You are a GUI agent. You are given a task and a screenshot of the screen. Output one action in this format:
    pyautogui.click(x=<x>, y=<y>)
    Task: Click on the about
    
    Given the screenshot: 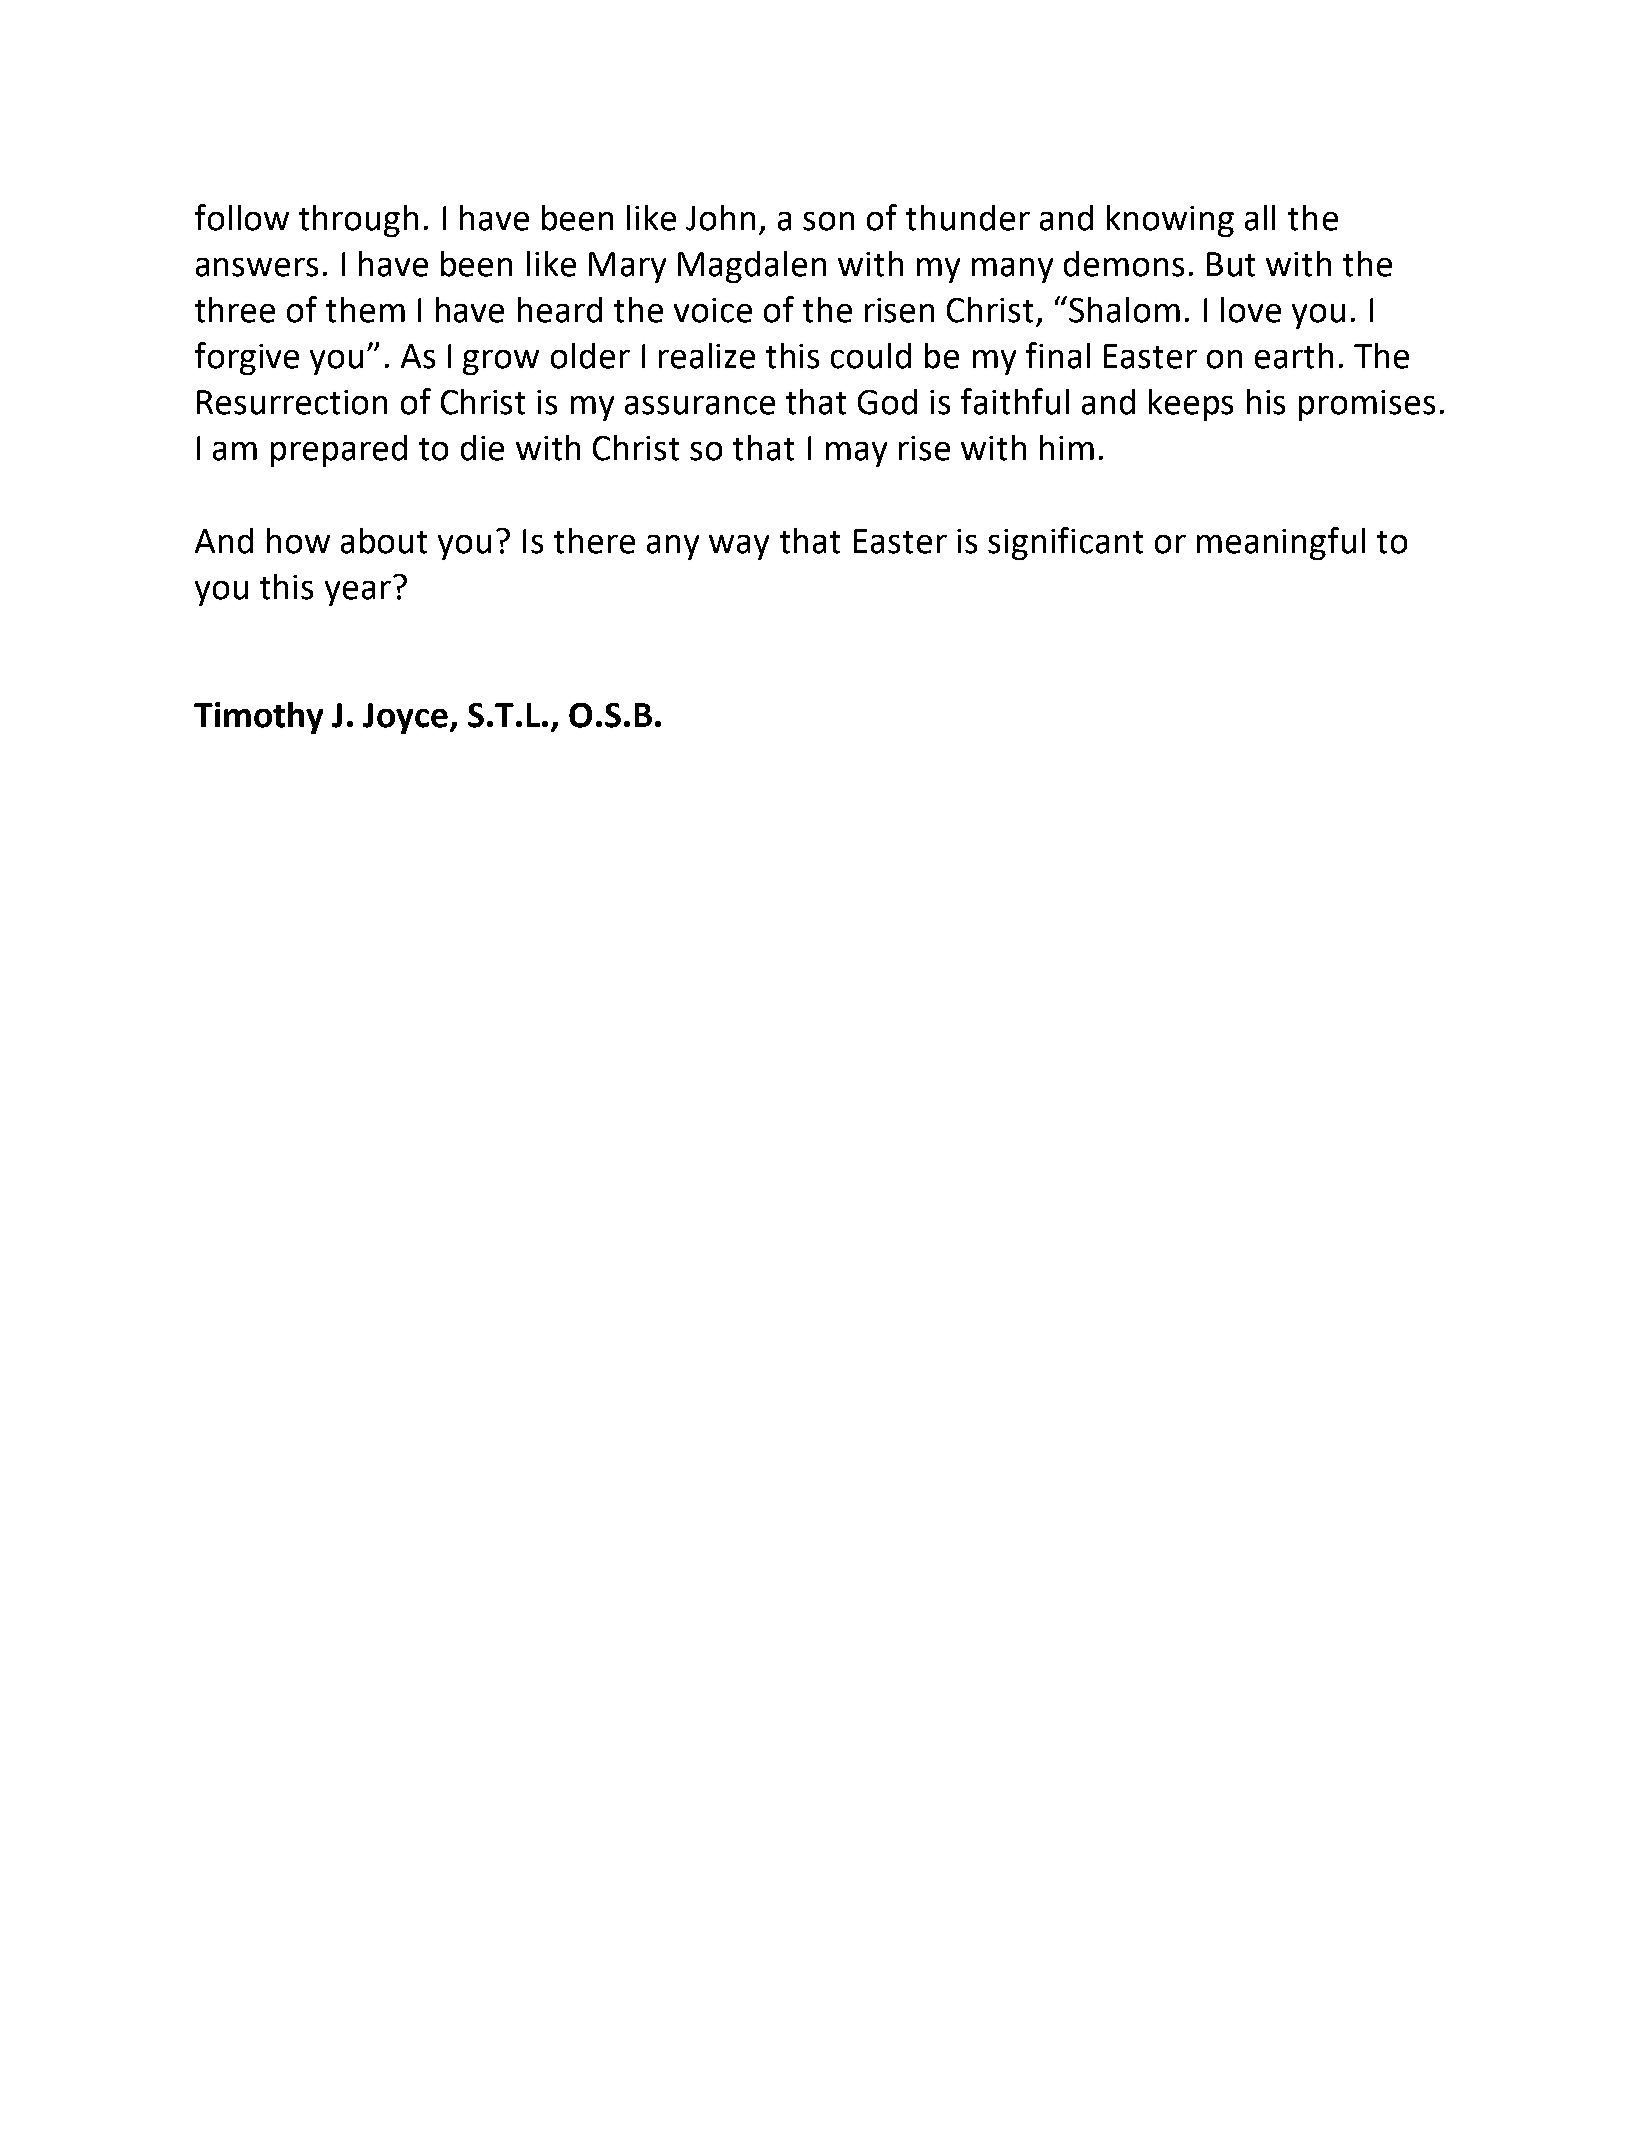 What is the action you would take?
    pyautogui.click(x=384, y=541)
